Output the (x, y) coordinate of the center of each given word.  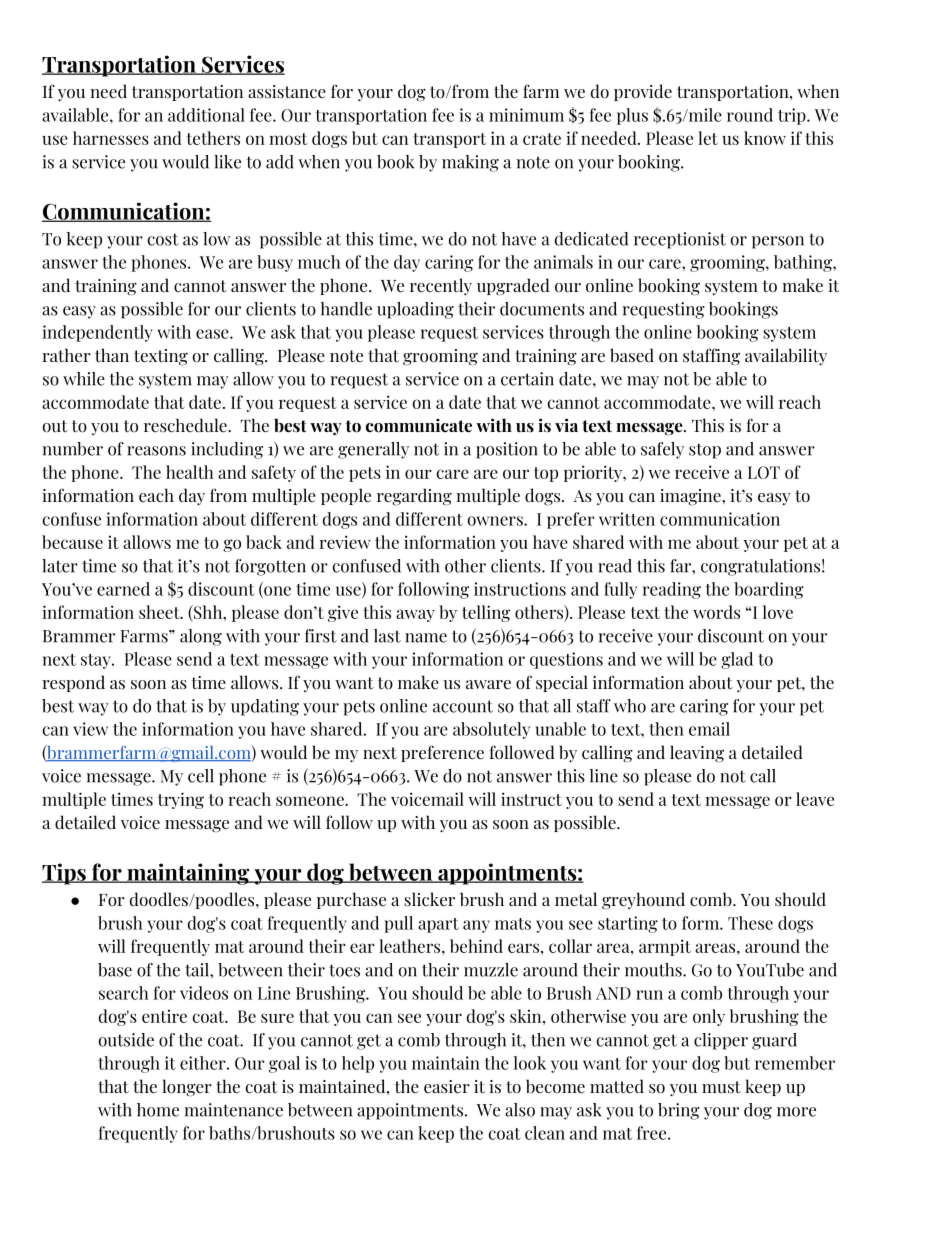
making (470, 163)
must (721, 1087)
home (158, 1110)
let (708, 138)
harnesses (111, 138)
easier (447, 1087)
